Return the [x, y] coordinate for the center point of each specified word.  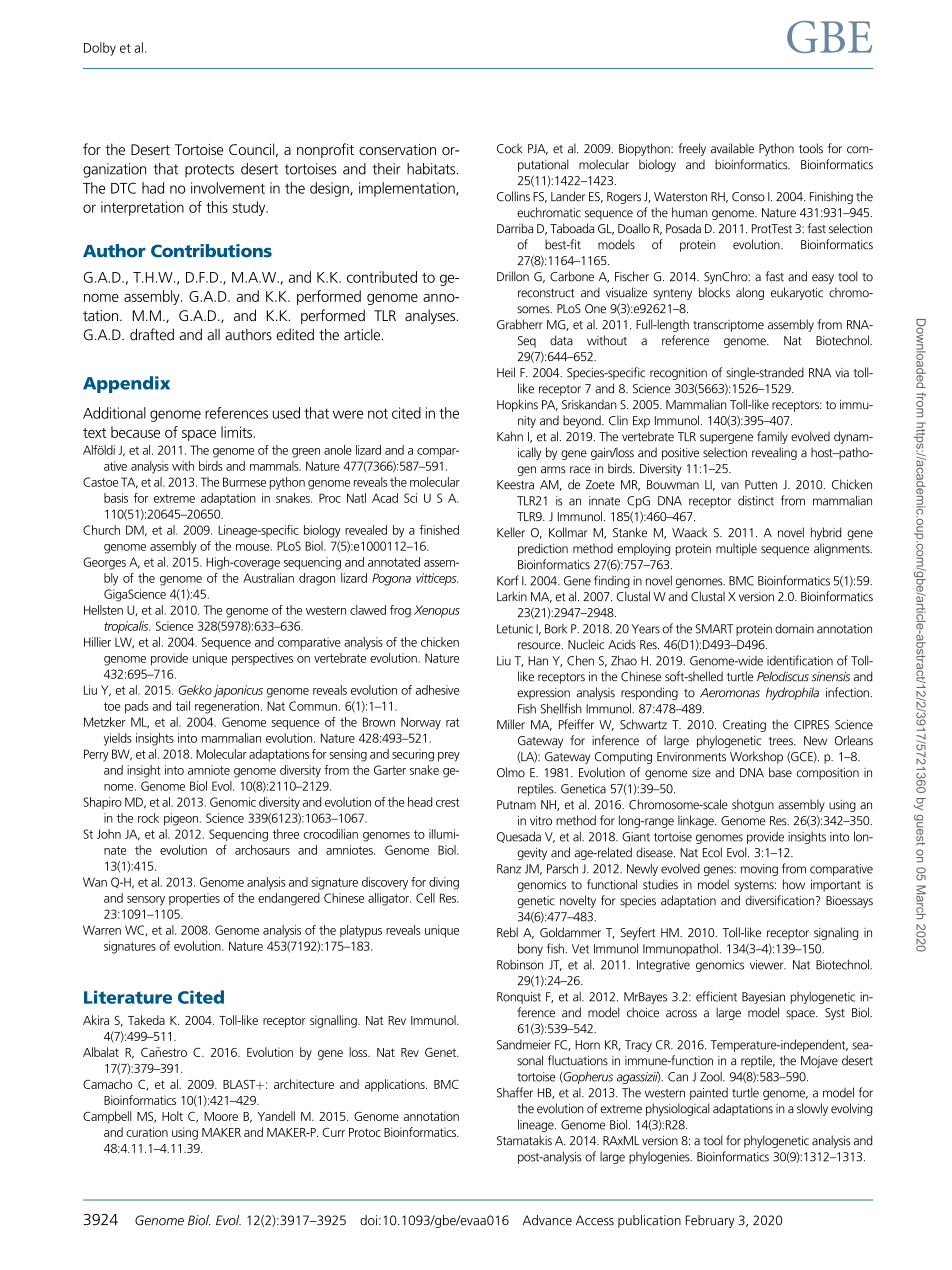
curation [147, 1132]
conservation [397, 149]
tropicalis [127, 627]
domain [794, 628]
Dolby [100, 49]
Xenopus [437, 611]
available [732, 148]
